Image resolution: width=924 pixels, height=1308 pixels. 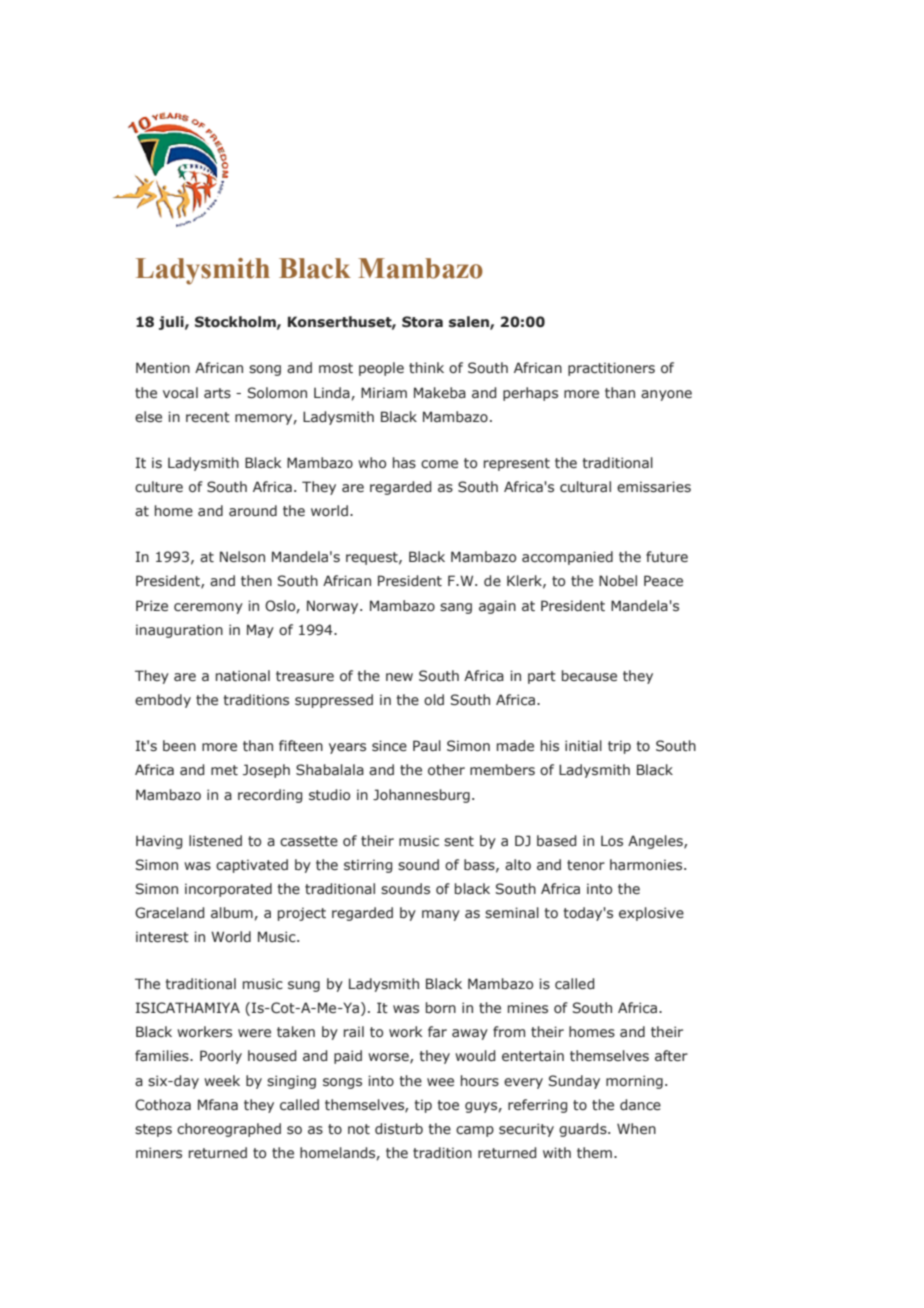 I want to click on inauguration, so click(x=179, y=631).
